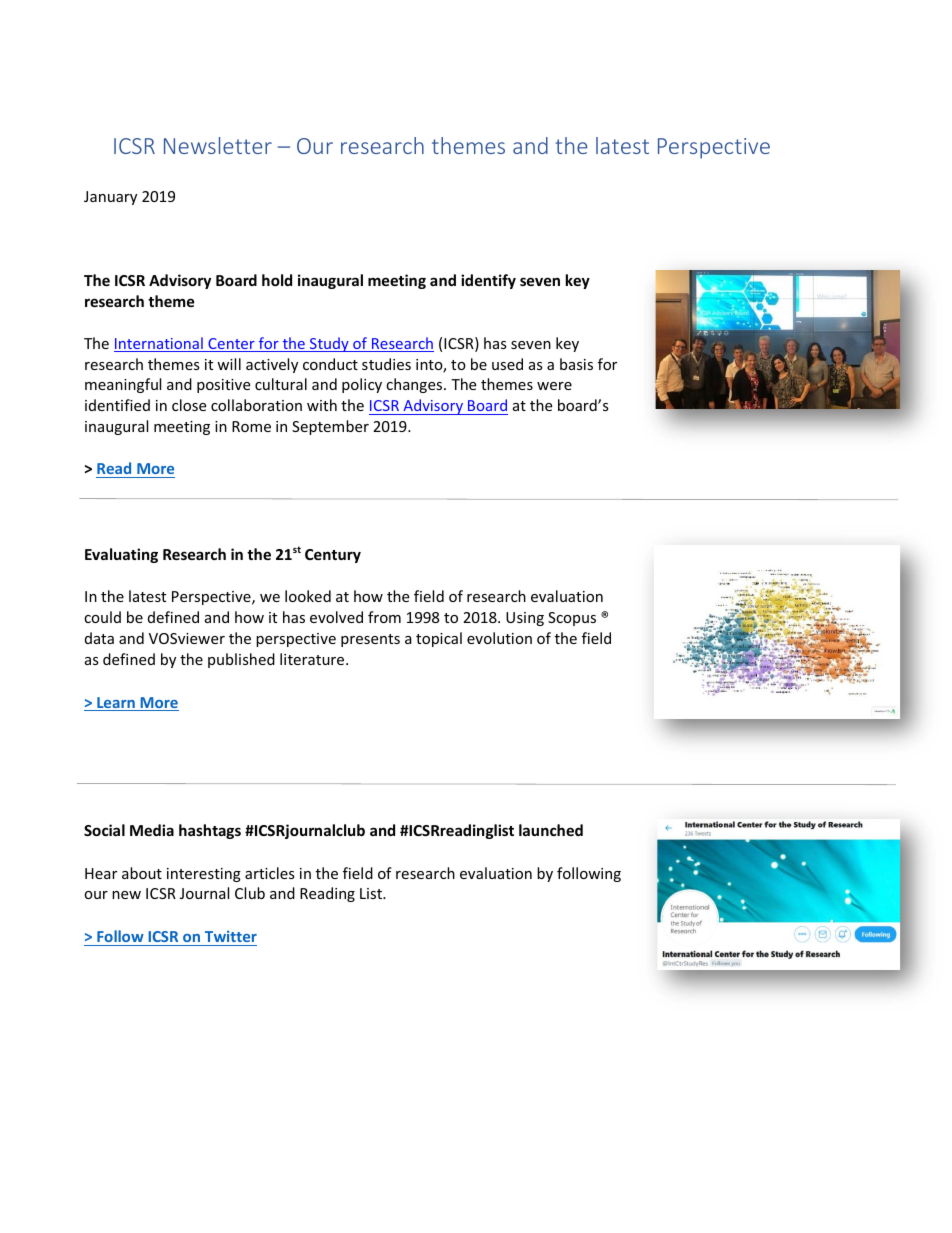 This screenshot has height=1233, width=952. What do you see at coordinates (554, 386) in the screenshot?
I see `were` at bounding box center [554, 386].
